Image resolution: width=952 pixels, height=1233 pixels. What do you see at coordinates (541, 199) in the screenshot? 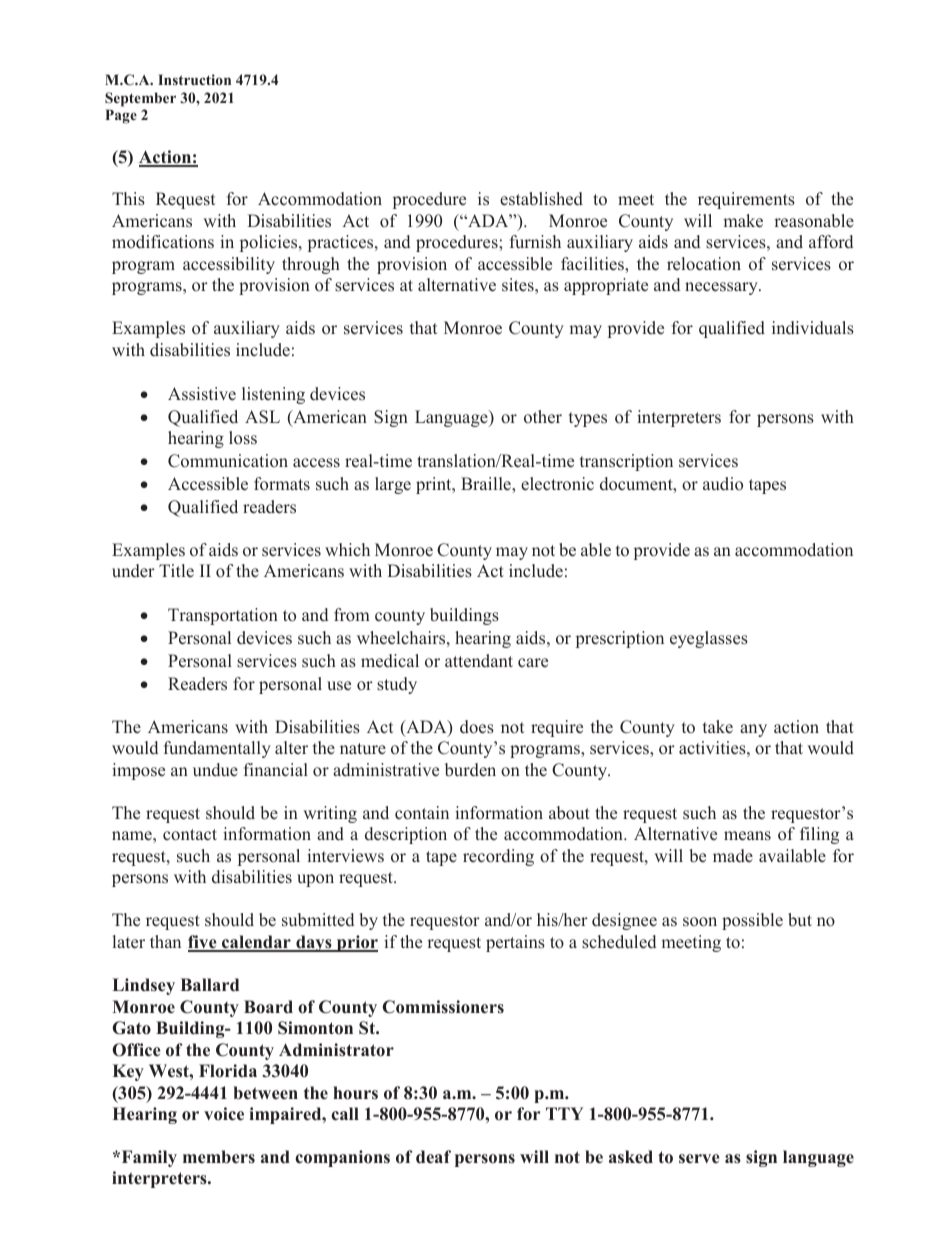
I see `established` at bounding box center [541, 199].
